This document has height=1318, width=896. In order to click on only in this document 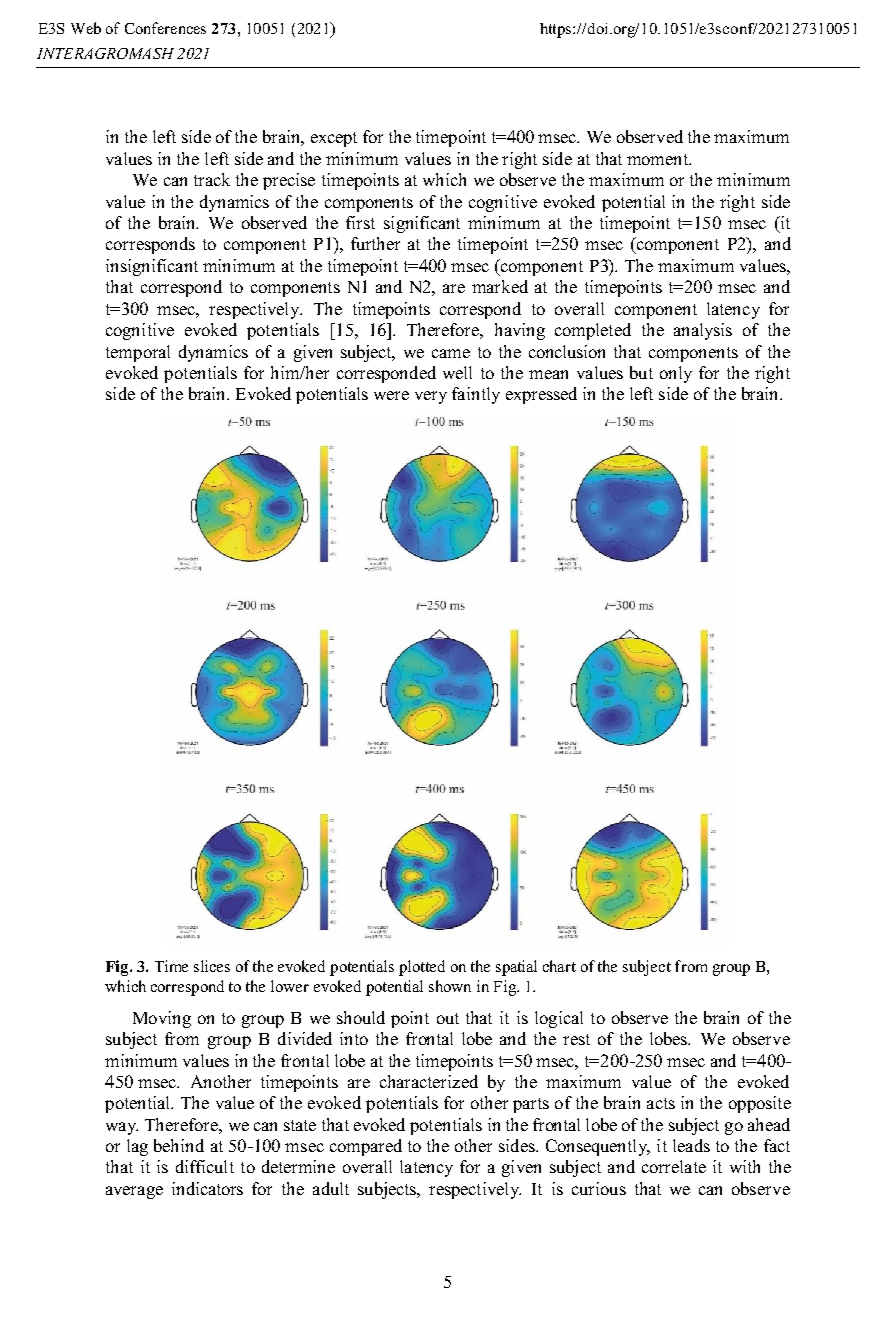, I will do `click(676, 374)`.
